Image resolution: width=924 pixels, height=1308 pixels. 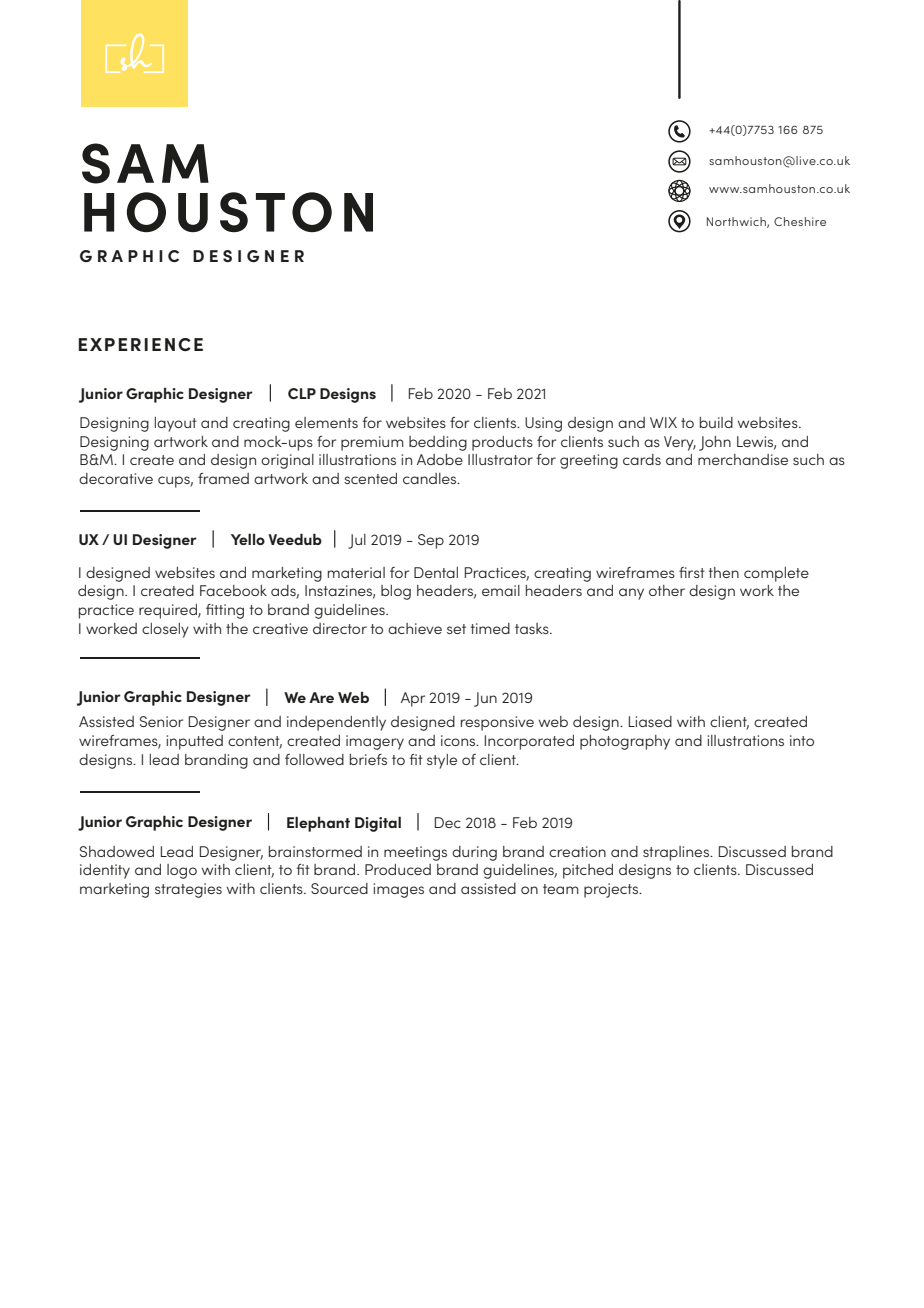 I want to click on Cheshire, so click(x=800, y=221).
